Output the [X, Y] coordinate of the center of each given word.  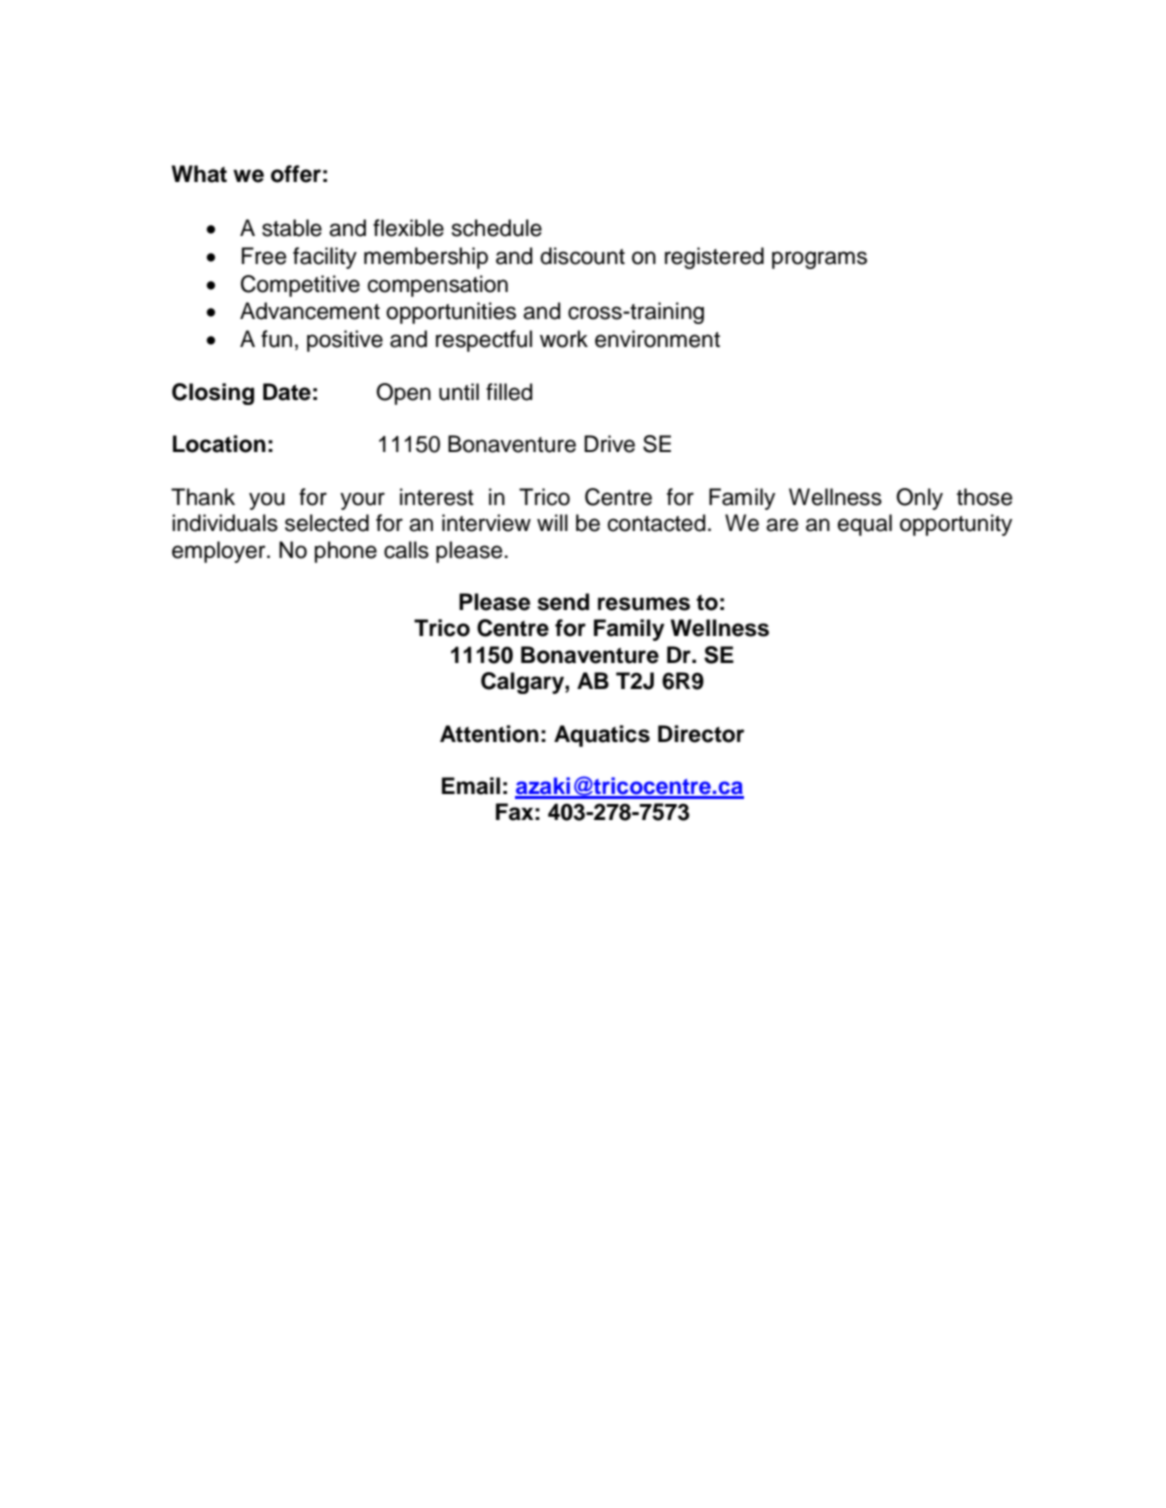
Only [919, 499]
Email [471, 786]
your [362, 501]
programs [819, 260]
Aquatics [602, 736]
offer [296, 174]
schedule [497, 228]
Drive [609, 444]
